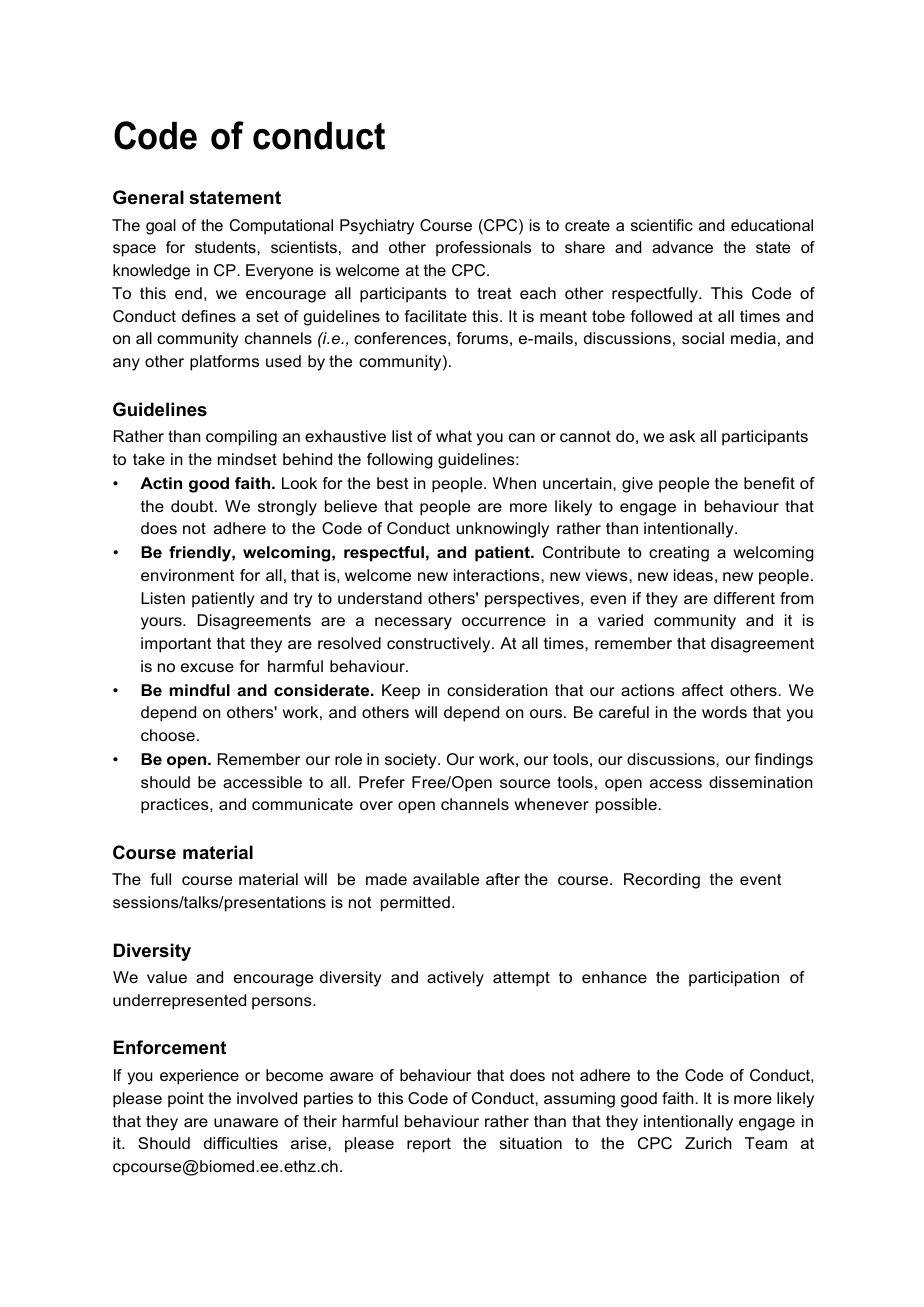 This document has width=924, height=1307. I want to click on available, so click(446, 879).
